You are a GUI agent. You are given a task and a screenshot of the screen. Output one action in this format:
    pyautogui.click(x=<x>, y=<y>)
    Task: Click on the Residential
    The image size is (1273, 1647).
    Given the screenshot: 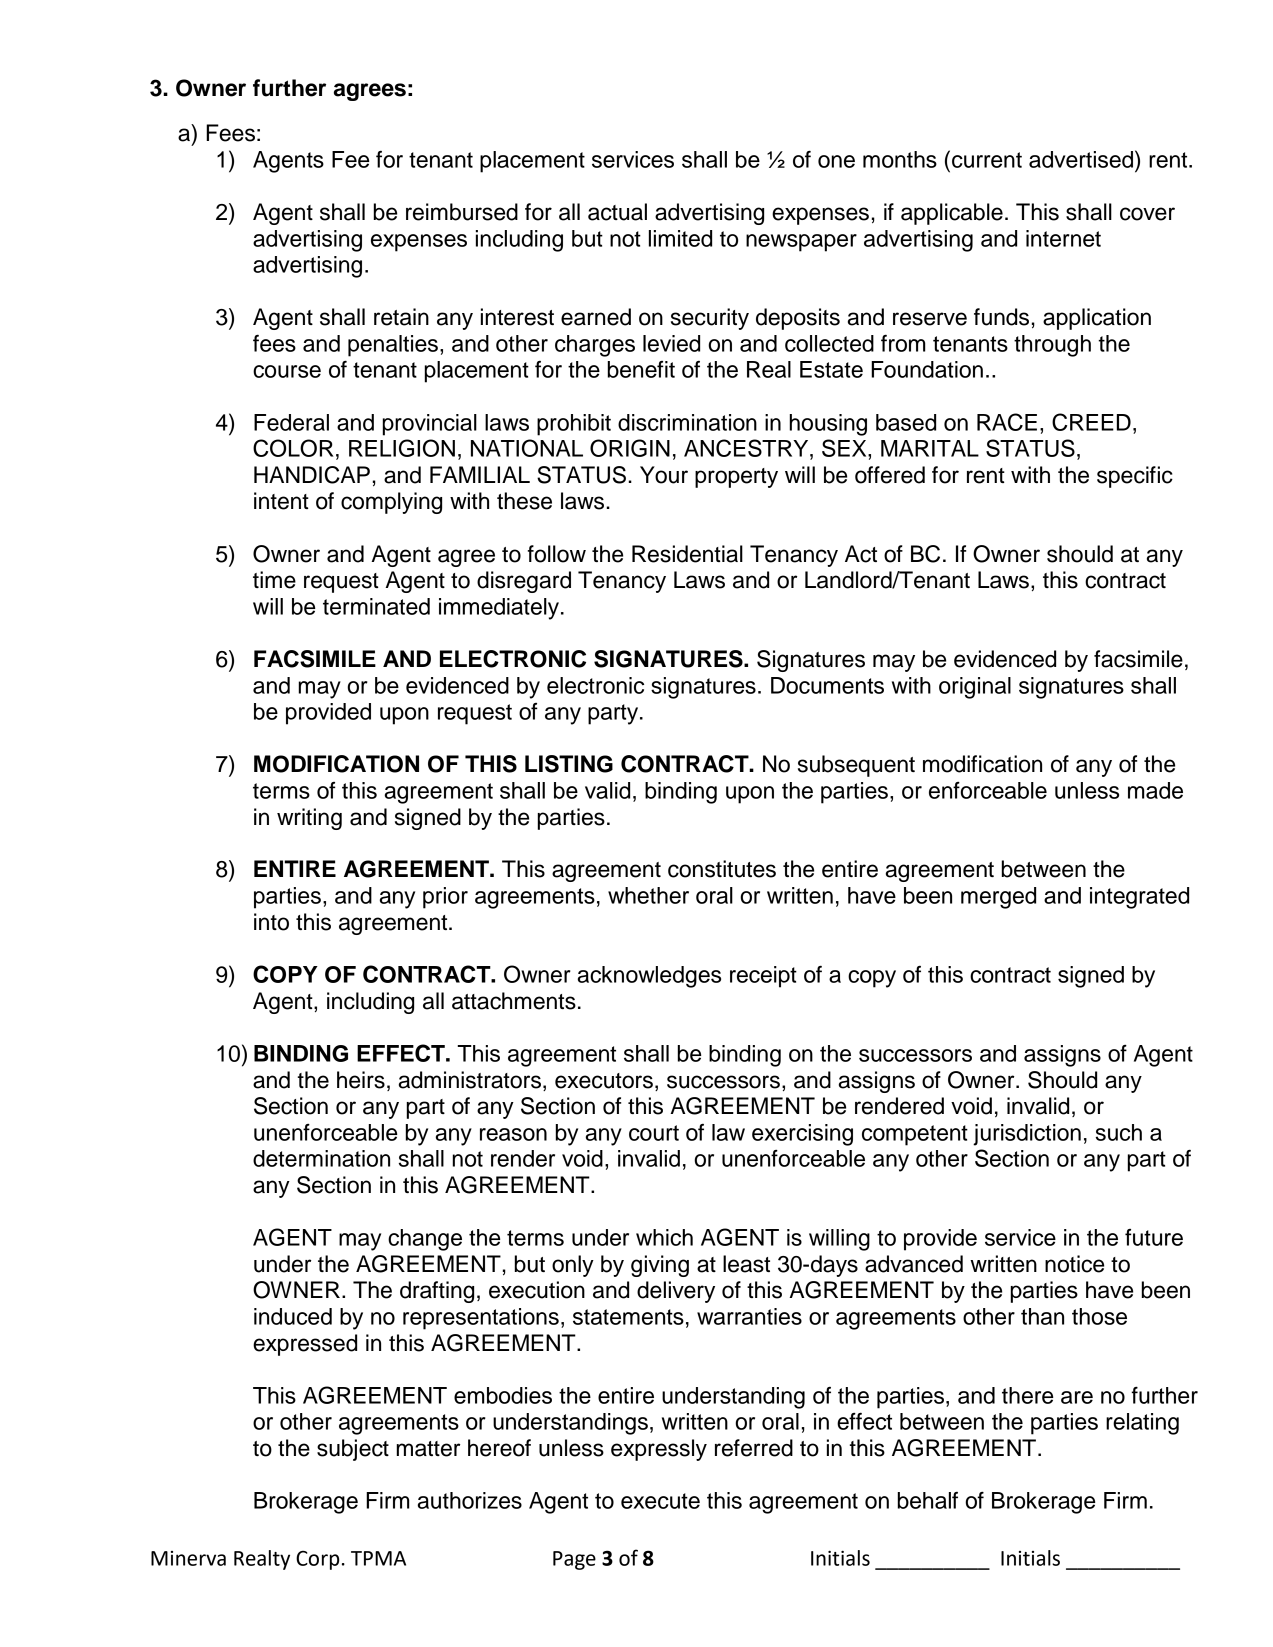 What is the action you would take?
    pyautogui.click(x=687, y=554)
